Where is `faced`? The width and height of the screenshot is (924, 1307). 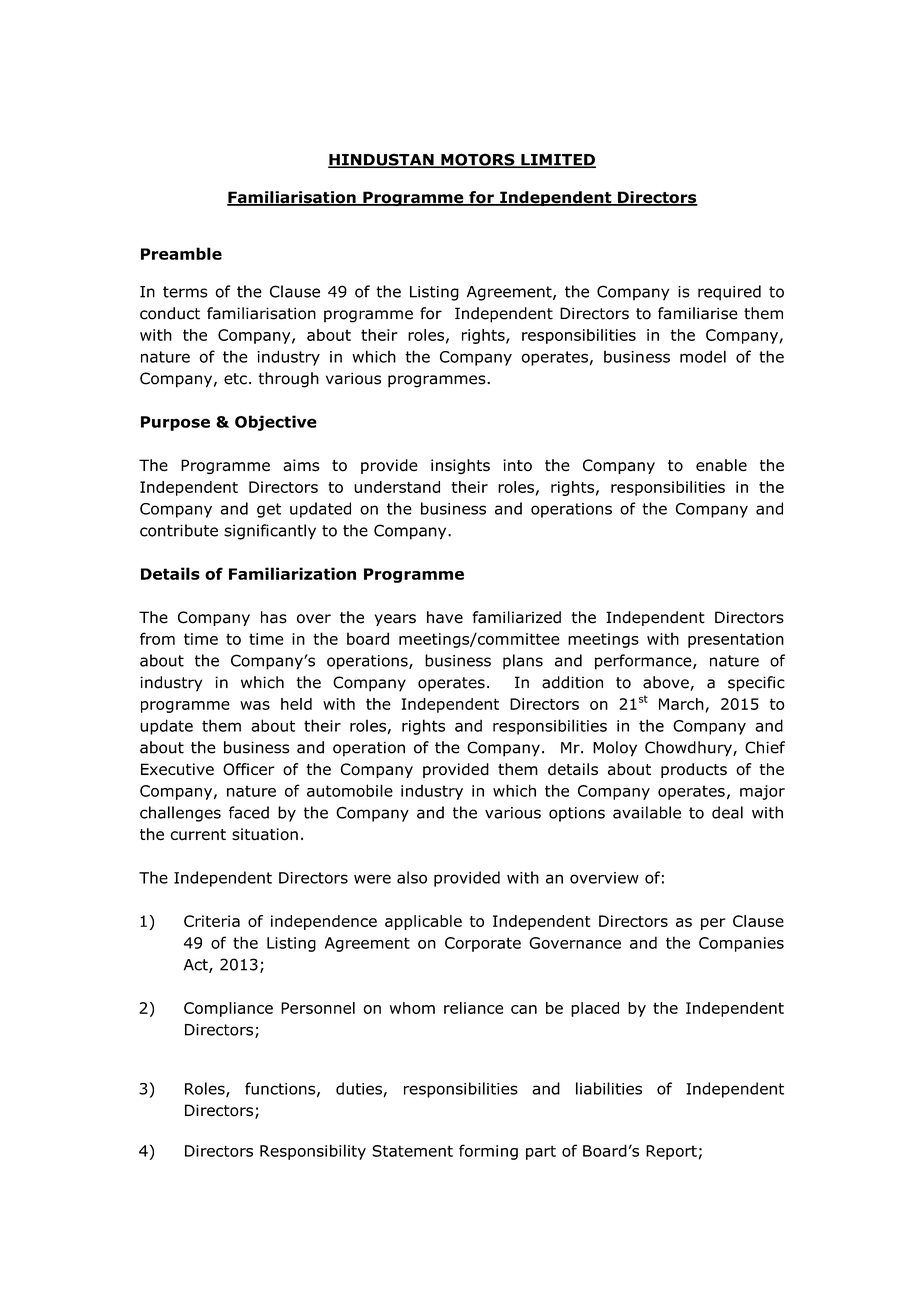
faced is located at coordinates (249, 812).
